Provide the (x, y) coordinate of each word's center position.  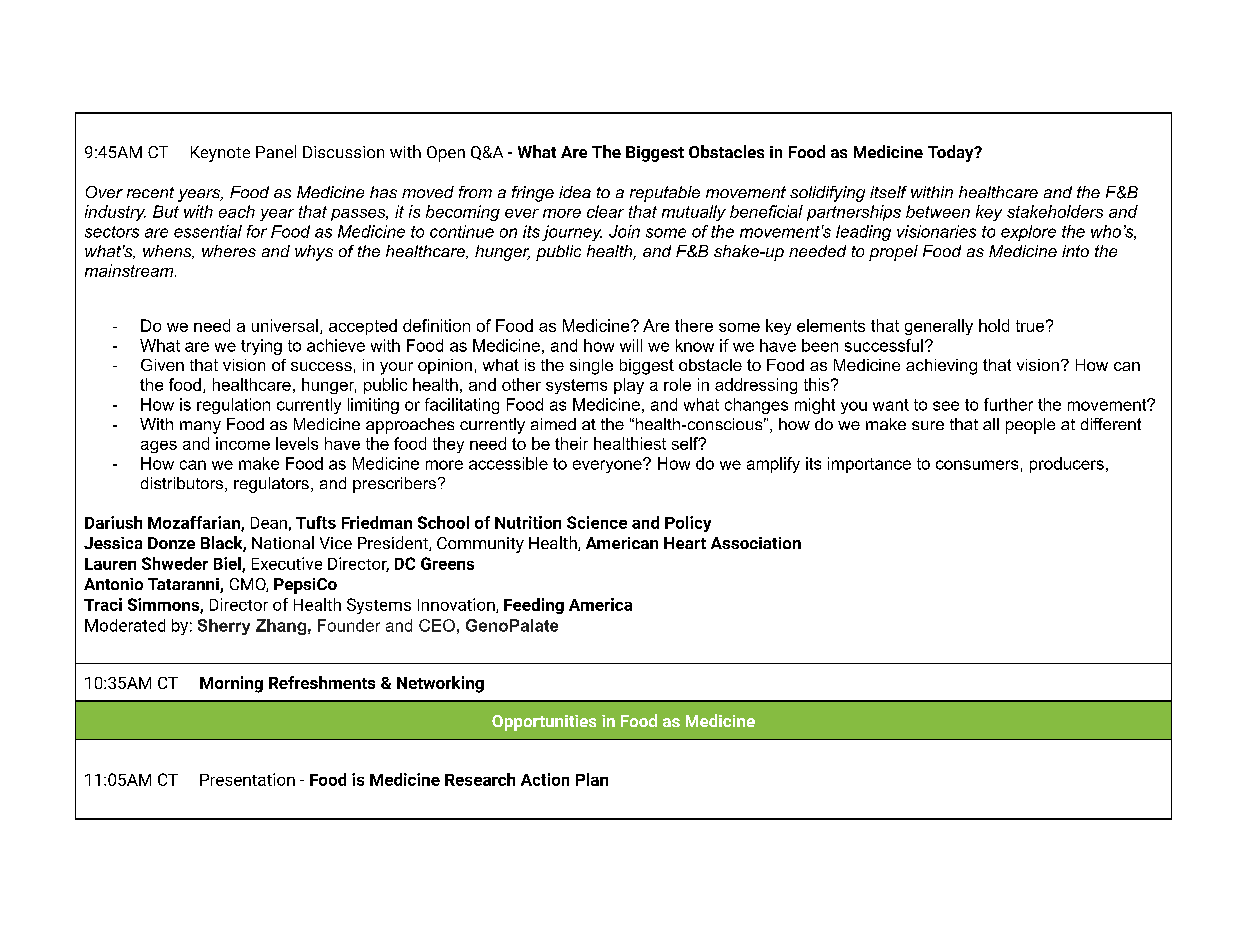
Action (545, 779)
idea (575, 192)
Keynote (220, 154)
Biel (228, 564)
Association (756, 543)
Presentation (247, 779)
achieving (941, 367)
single (591, 367)
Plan (592, 779)
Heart (685, 543)
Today (952, 153)
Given (162, 365)
